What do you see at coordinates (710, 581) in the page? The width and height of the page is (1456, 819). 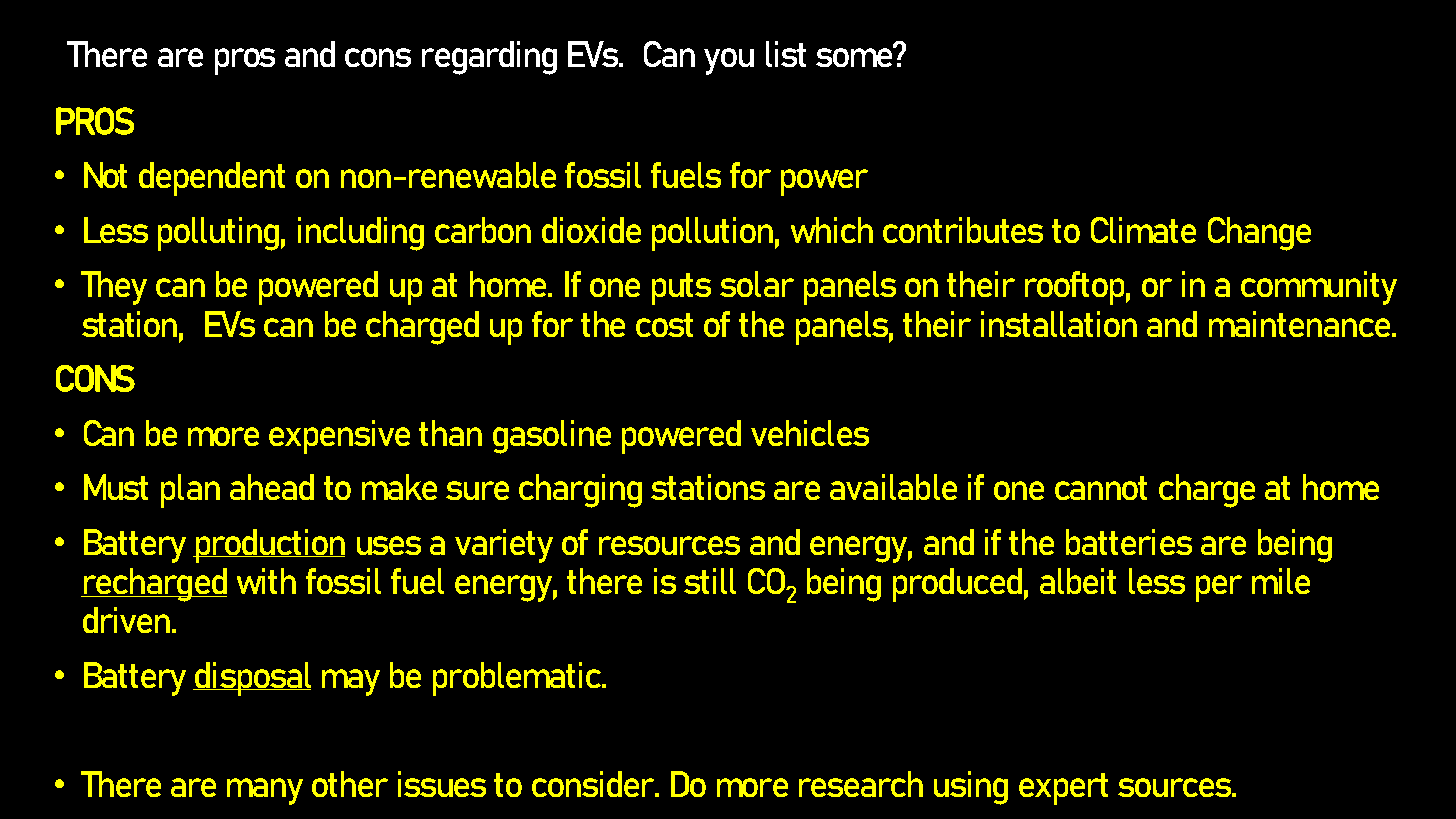 I see `still` at bounding box center [710, 581].
